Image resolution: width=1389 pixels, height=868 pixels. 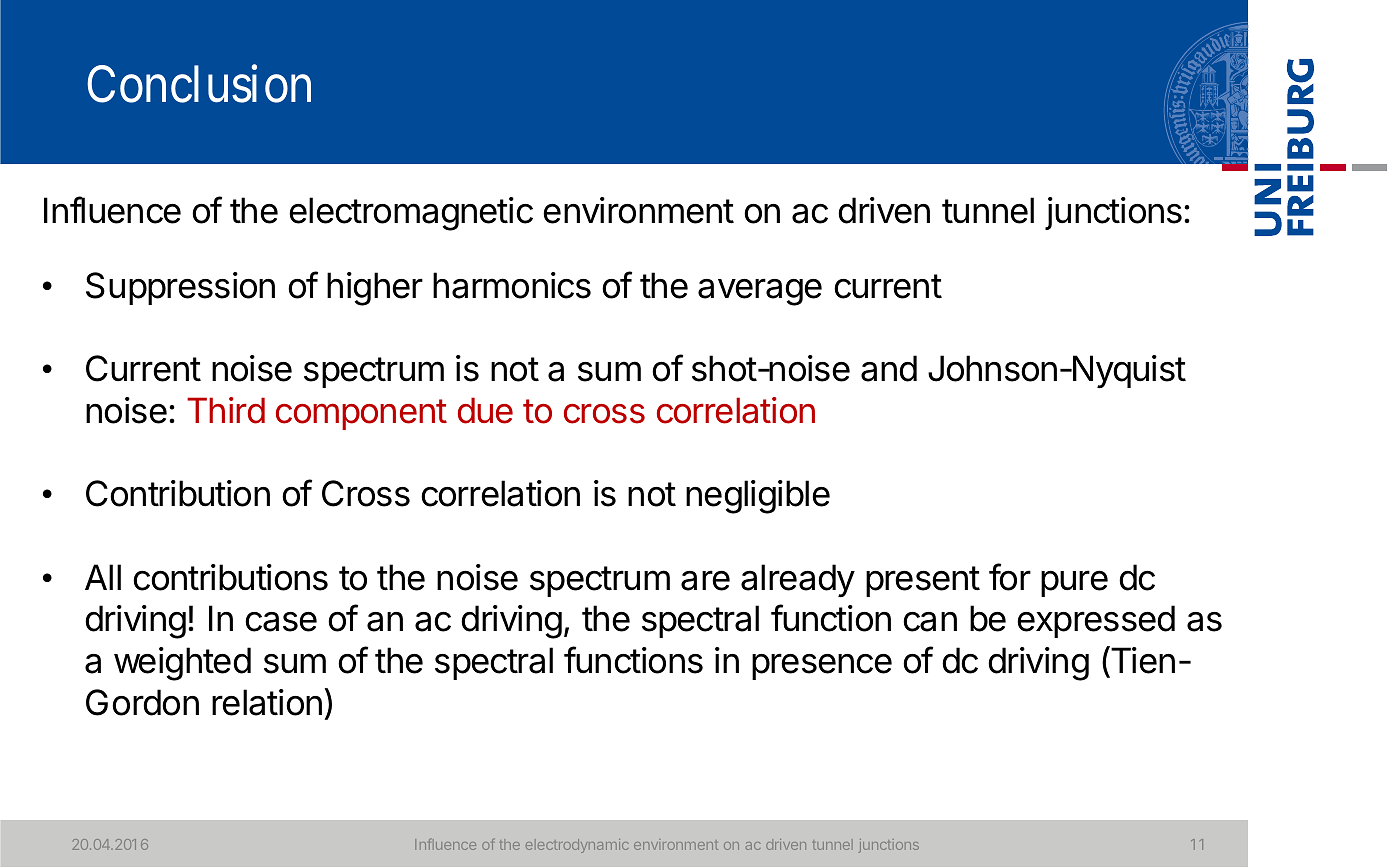 I want to click on negligible, so click(x=758, y=497).
